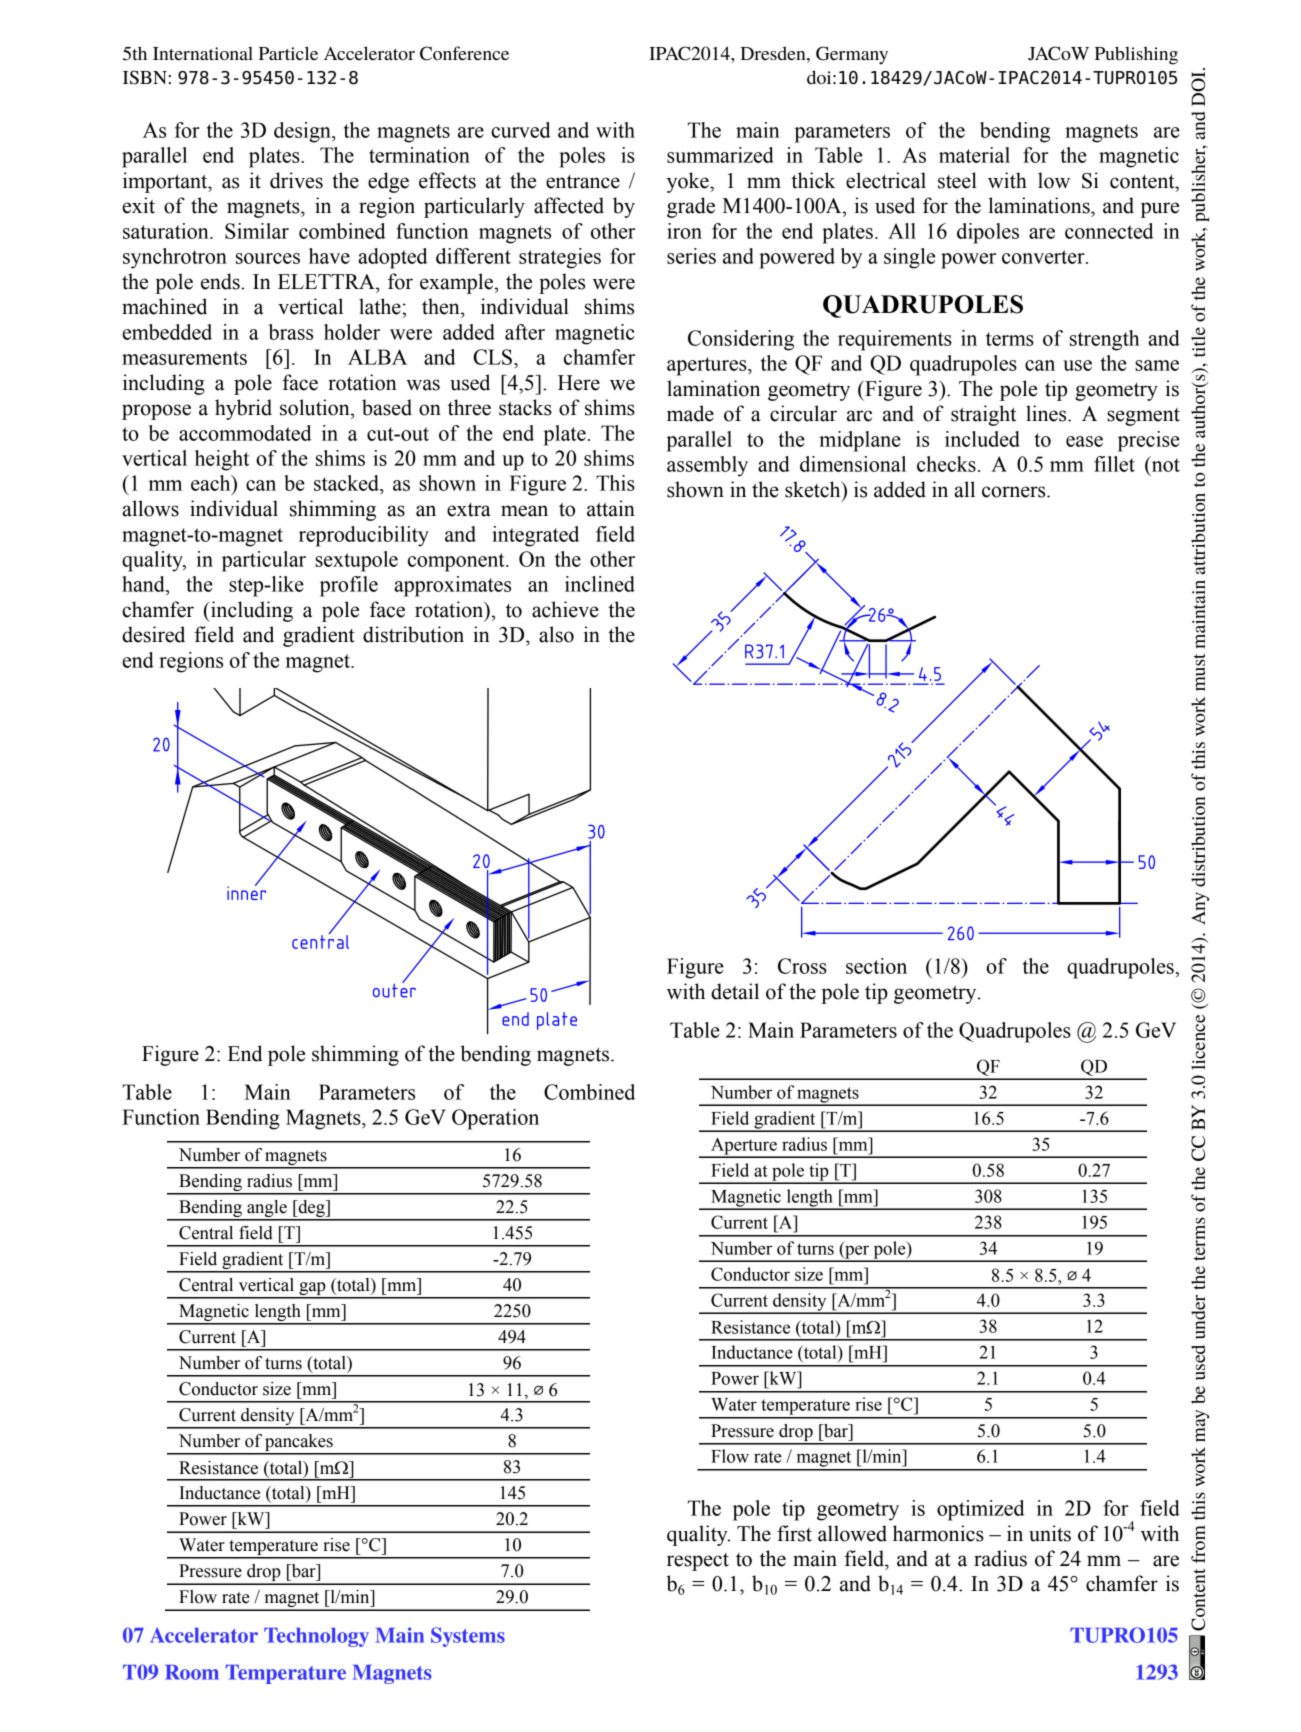  I want to click on corners, so click(1015, 492).
